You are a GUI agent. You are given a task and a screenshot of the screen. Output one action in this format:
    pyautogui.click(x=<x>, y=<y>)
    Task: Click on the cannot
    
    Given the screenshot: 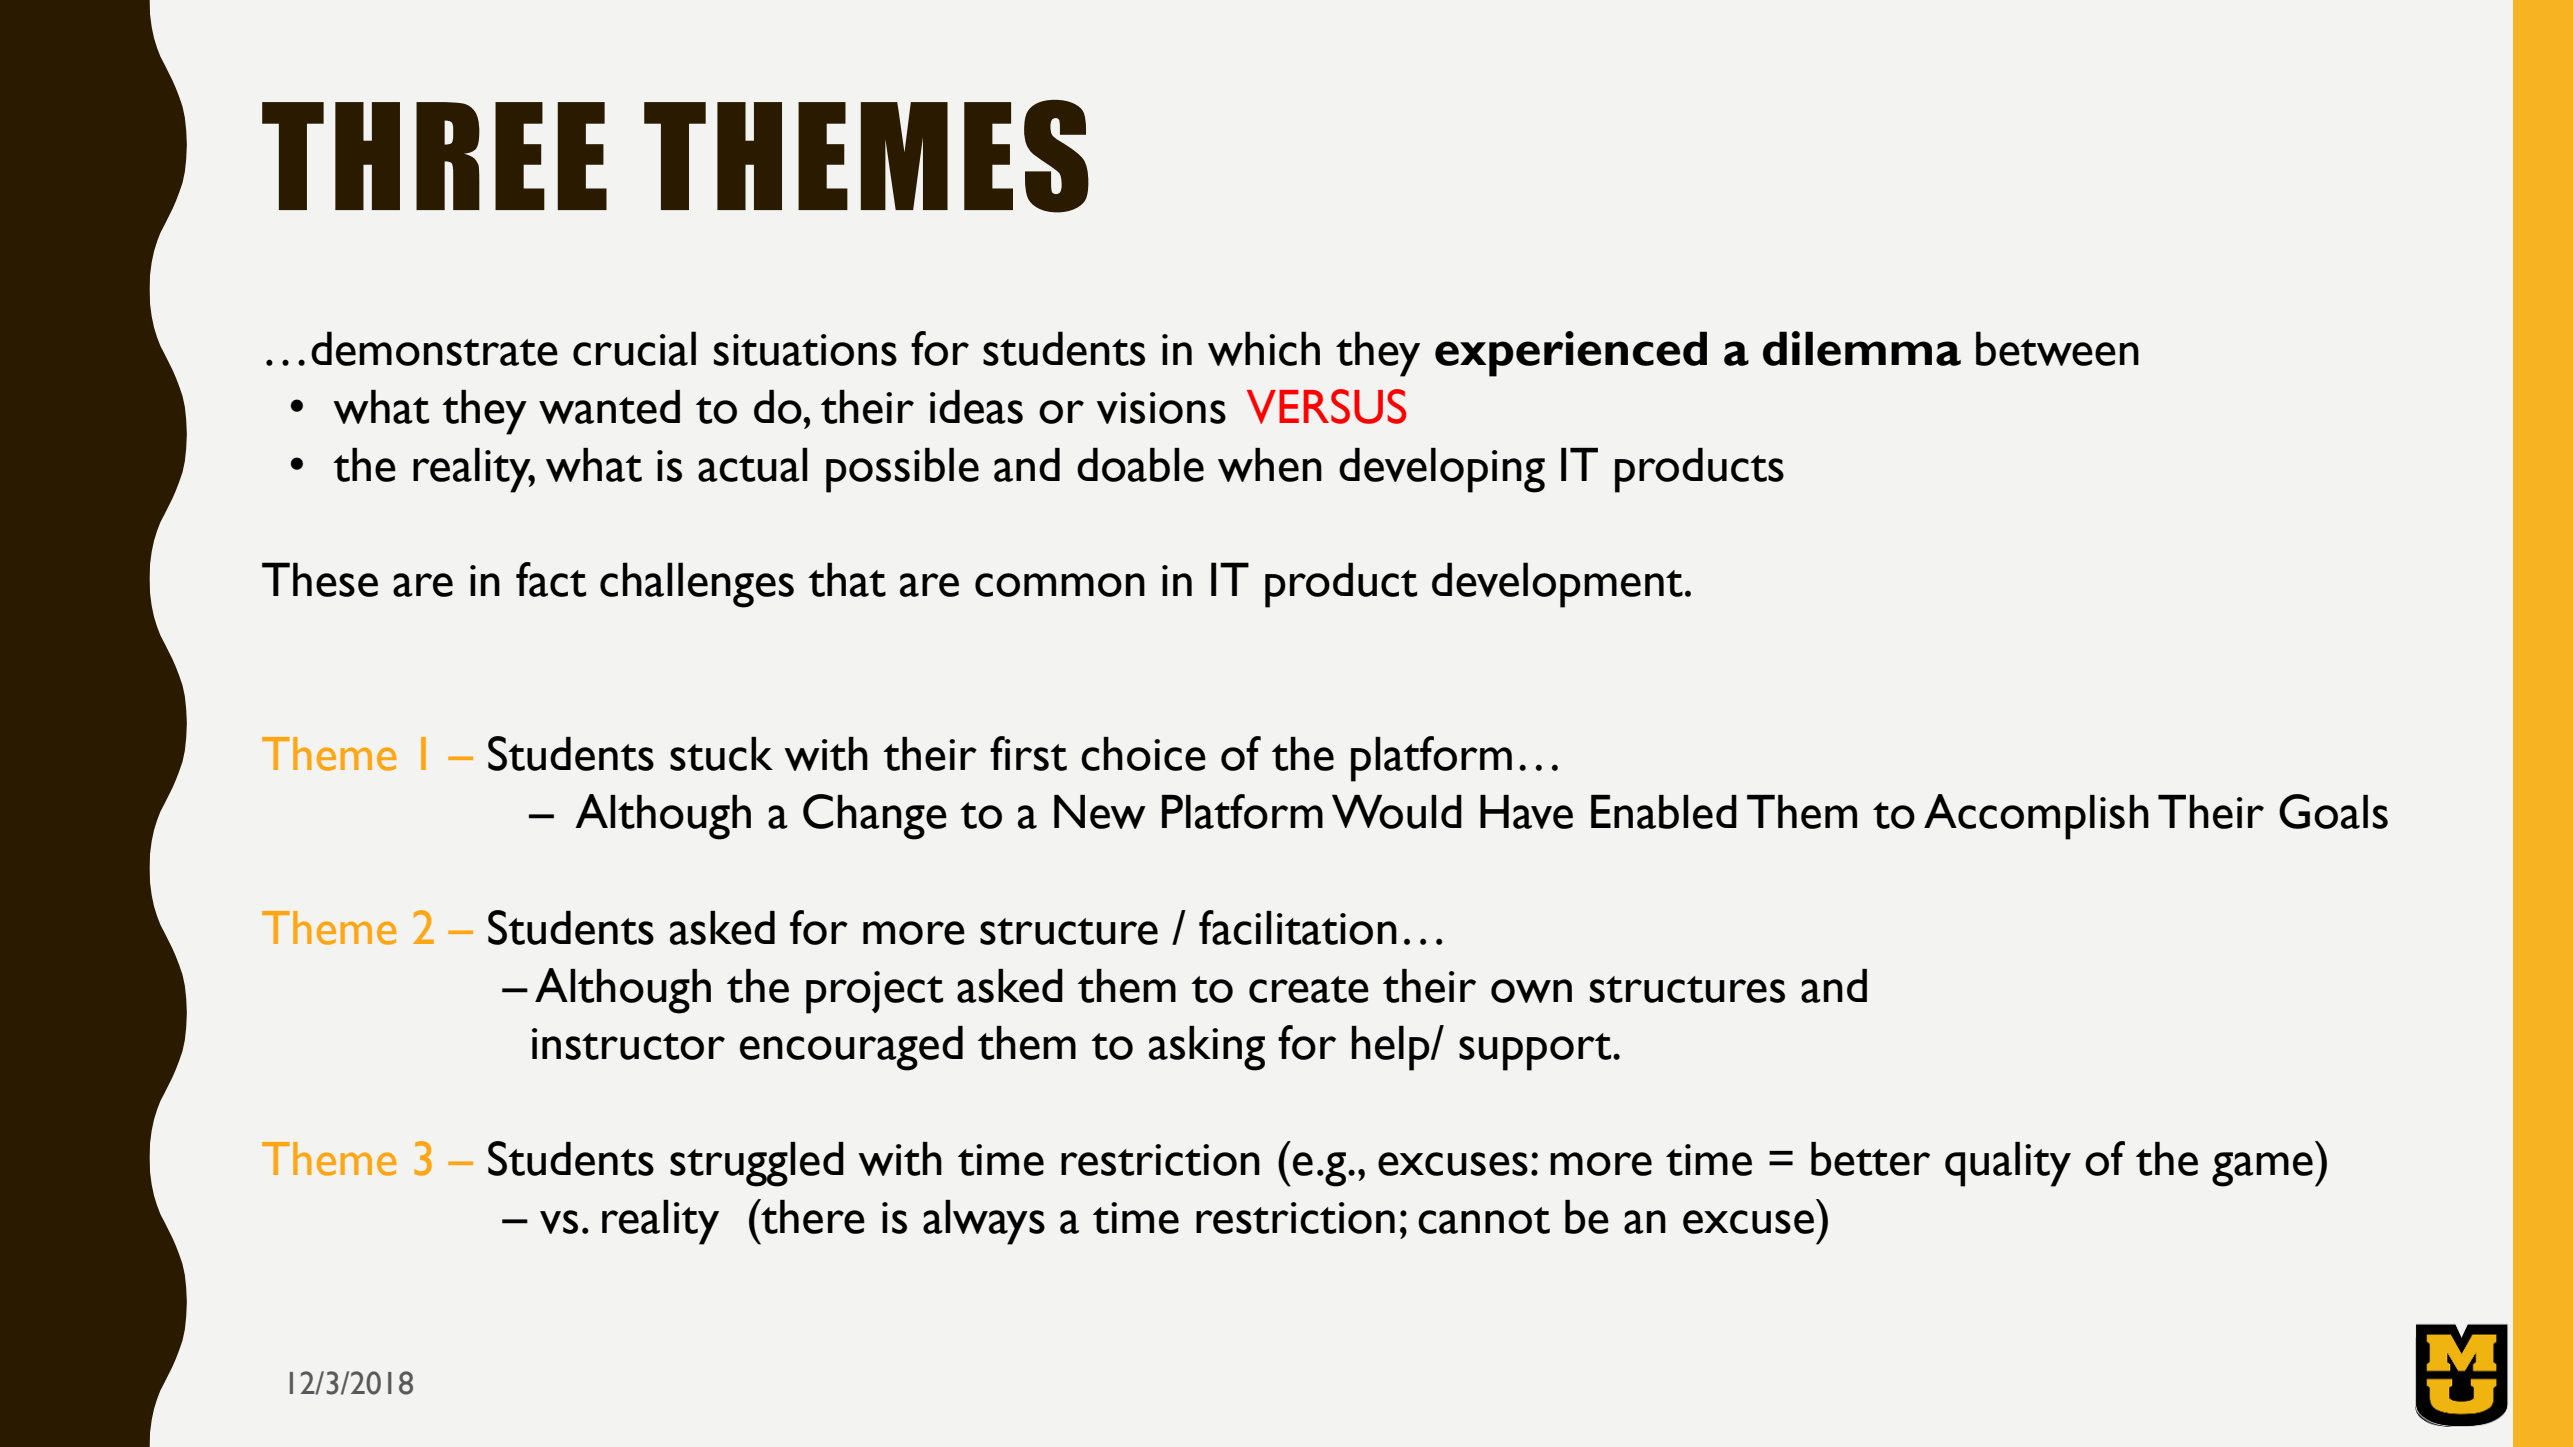 What is the action you would take?
    pyautogui.click(x=1484, y=1220)
